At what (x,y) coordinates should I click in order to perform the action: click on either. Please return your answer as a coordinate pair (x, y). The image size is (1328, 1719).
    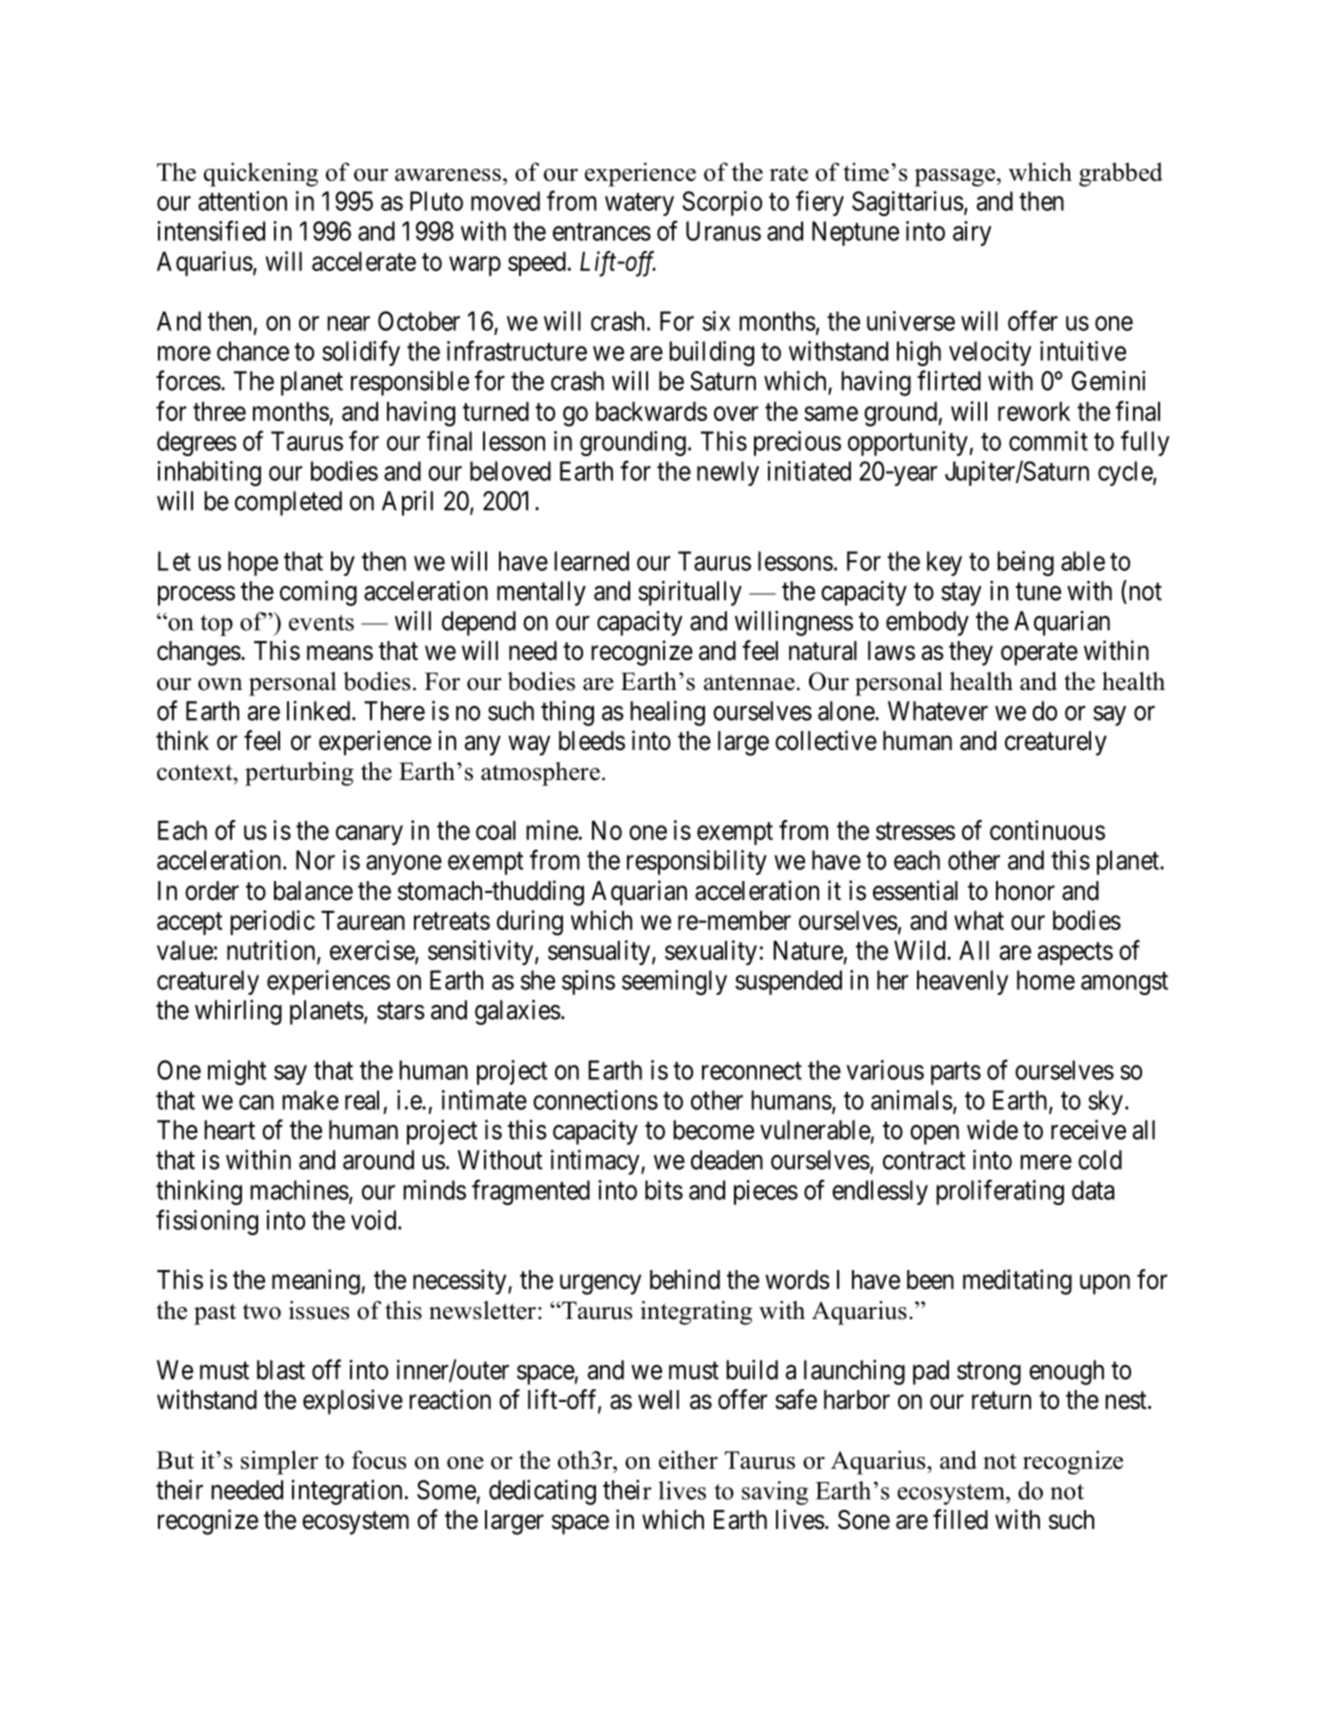
    Looking at the image, I should click on (688, 1459).
